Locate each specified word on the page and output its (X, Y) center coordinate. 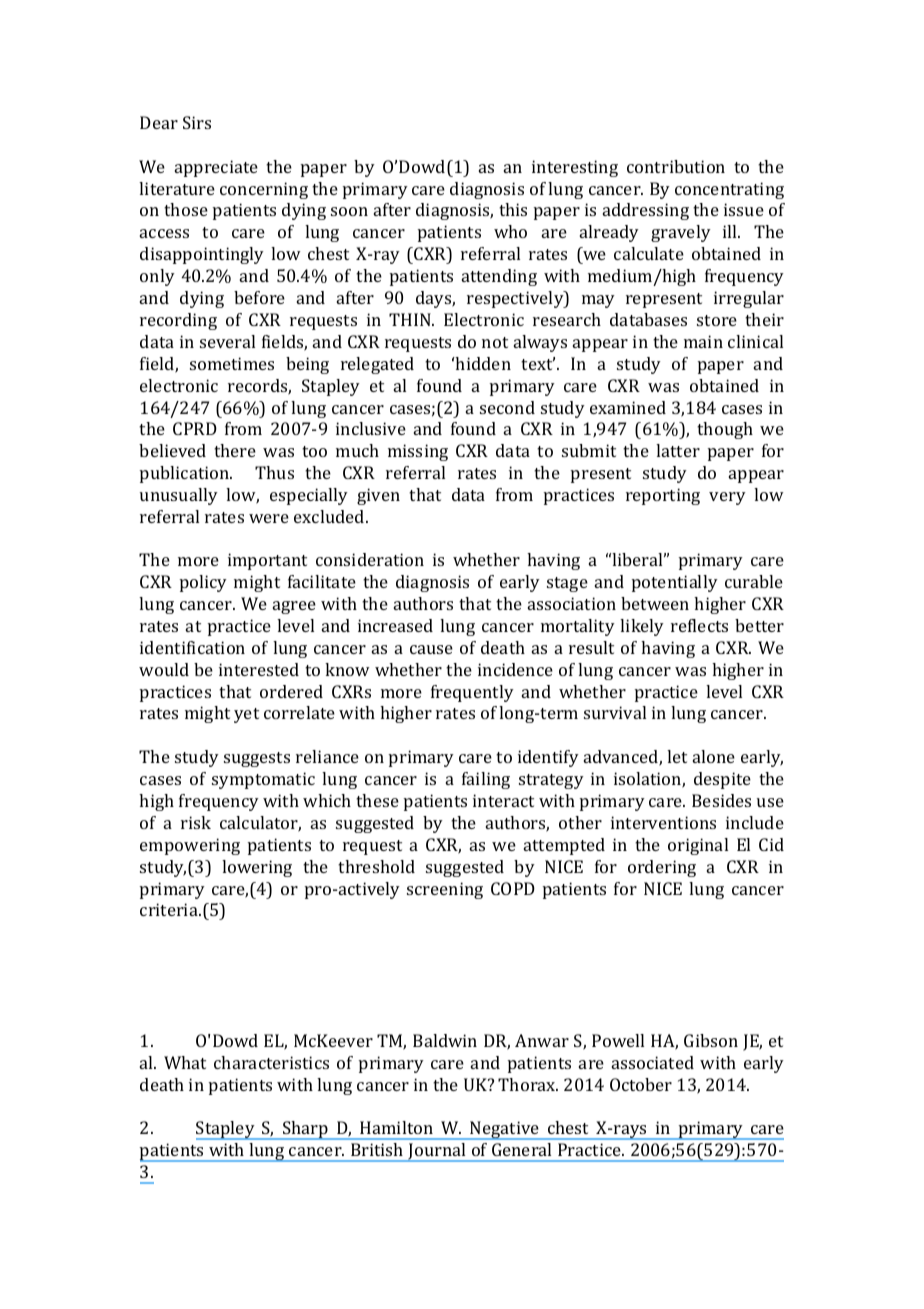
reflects (699, 625)
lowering (257, 868)
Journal (437, 1152)
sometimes (232, 363)
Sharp (305, 1130)
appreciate (216, 168)
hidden (482, 363)
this (513, 209)
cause (431, 649)
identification (192, 647)
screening (445, 890)
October (641, 1084)
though (725, 430)
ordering (662, 868)
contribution (676, 166)
